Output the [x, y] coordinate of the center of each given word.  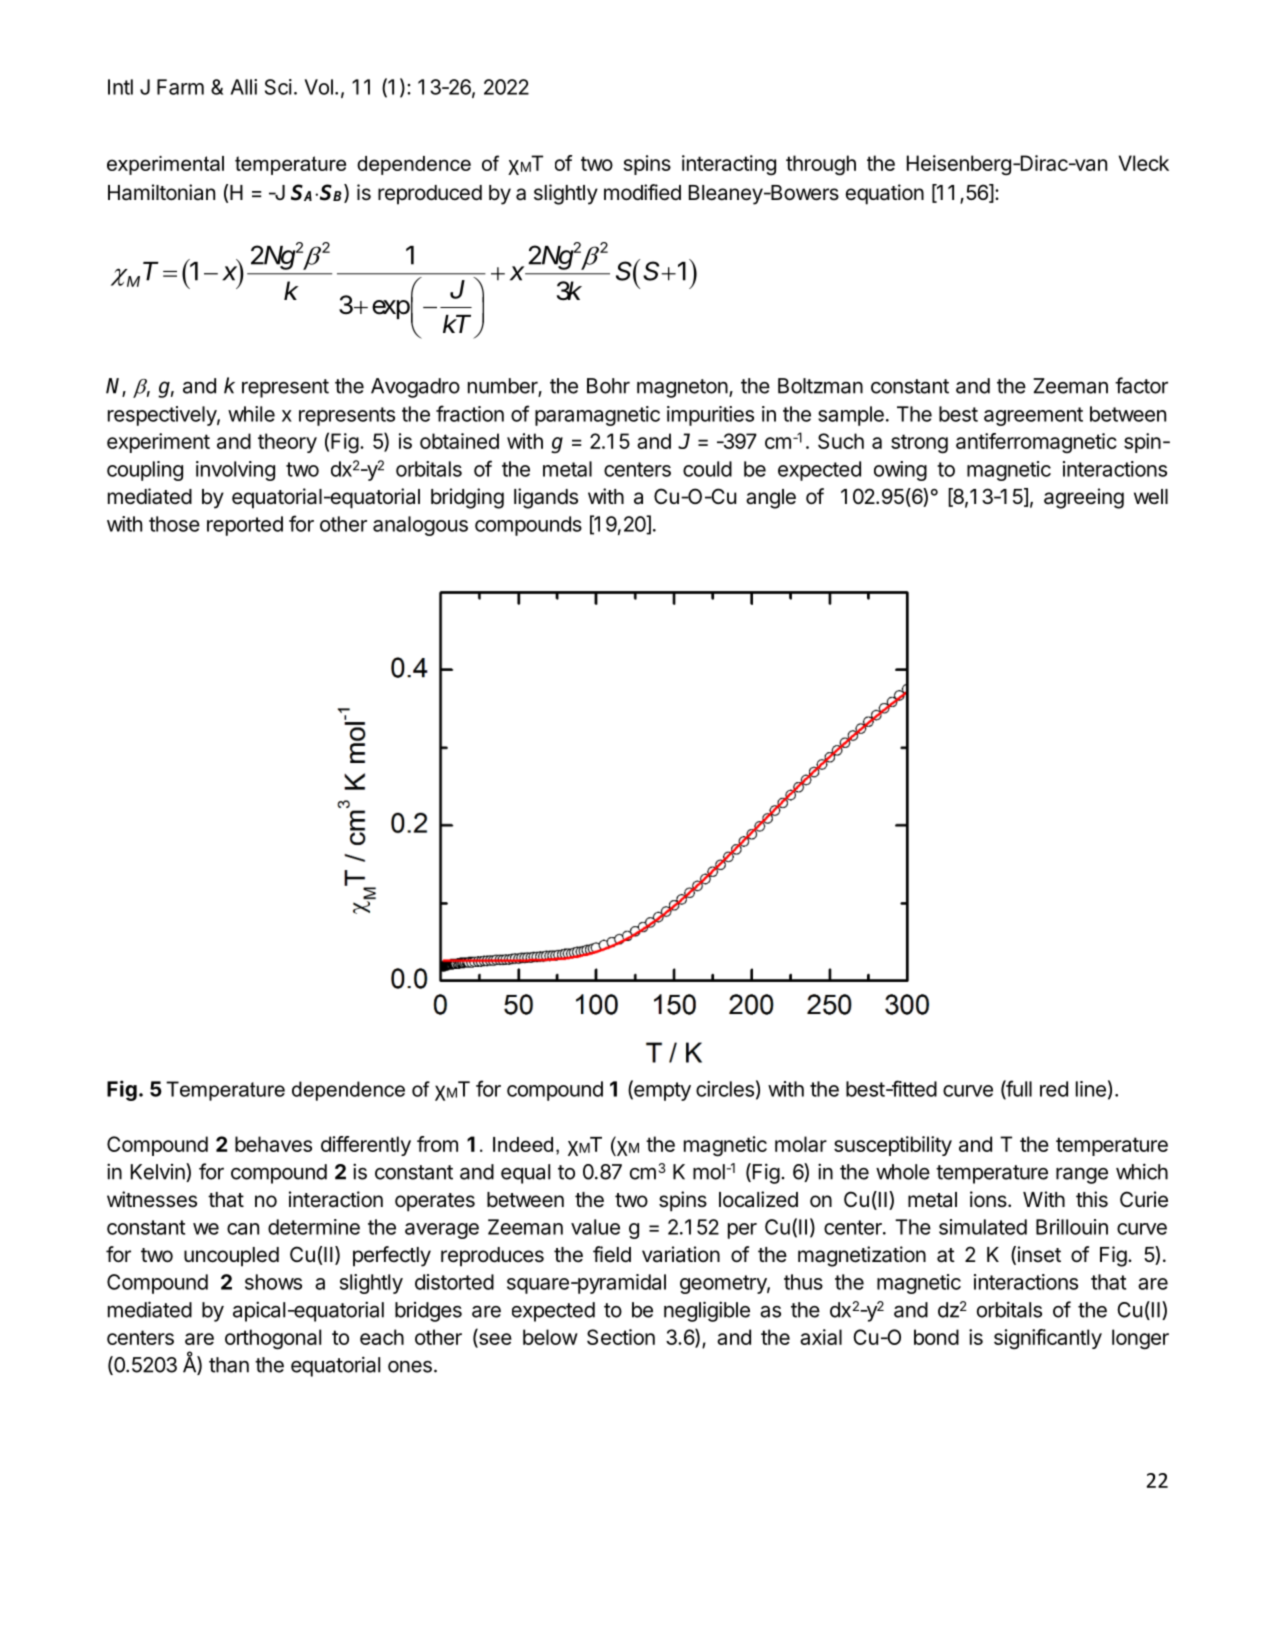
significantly [1048, 1339]
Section [621, 1337]
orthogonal [273, 1339]
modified [642, 192]
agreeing [1084, 498]
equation [885, 194]
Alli [244, 87]
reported [245, 526]
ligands [546, 498]
